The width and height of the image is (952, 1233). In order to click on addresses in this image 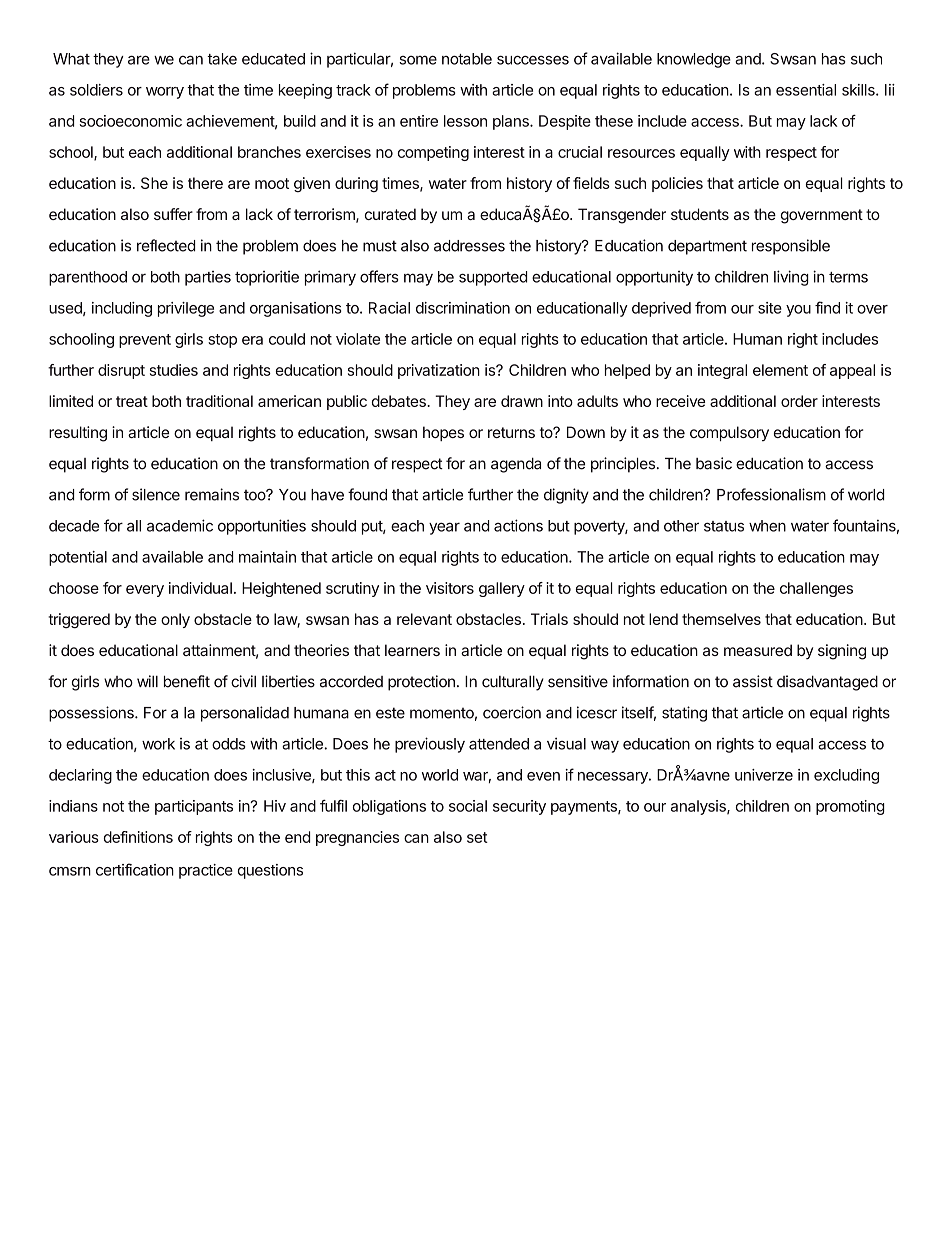, I will do `click(469, 246)`.
